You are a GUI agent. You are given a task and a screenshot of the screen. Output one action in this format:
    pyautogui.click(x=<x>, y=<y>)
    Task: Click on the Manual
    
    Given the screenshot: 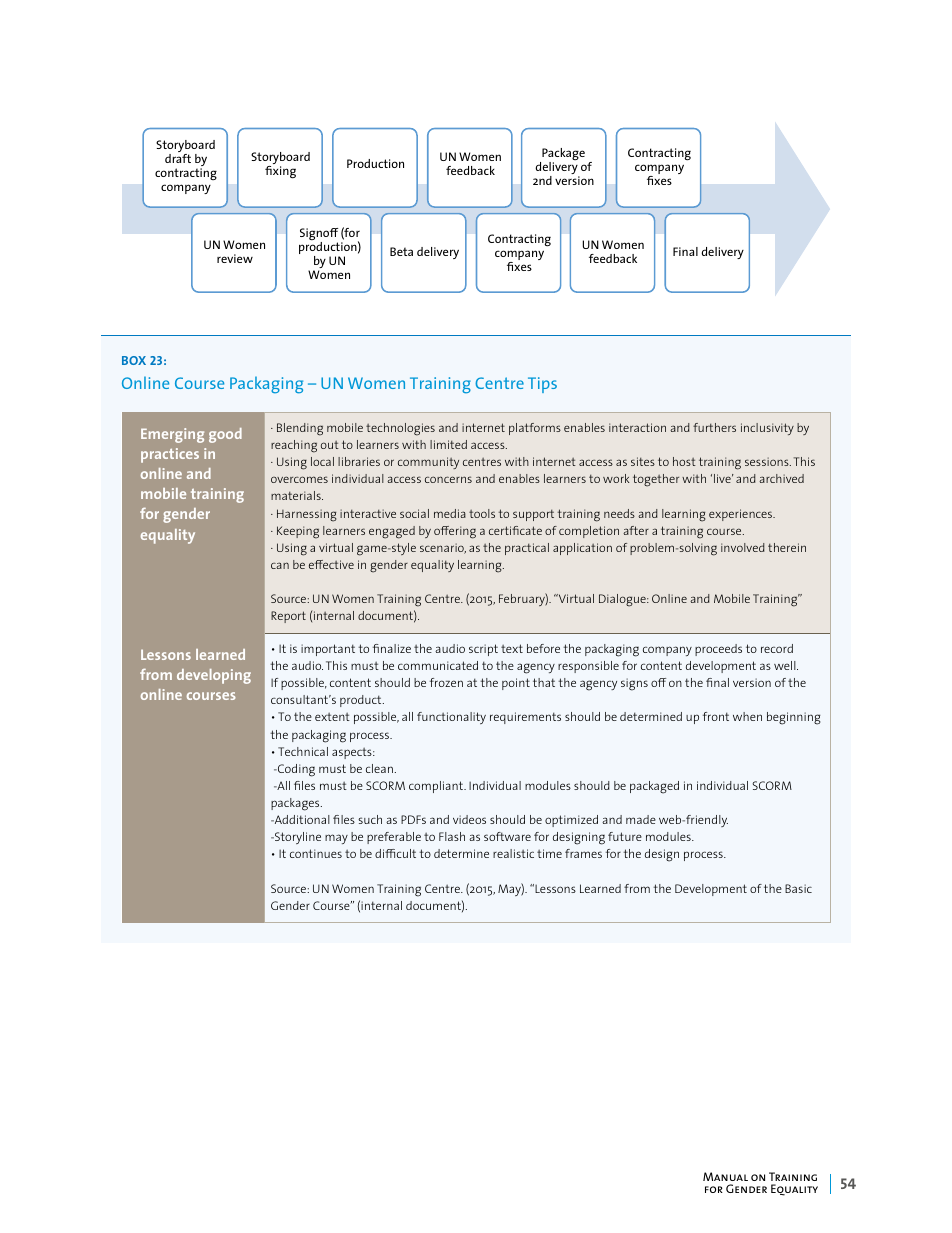 What is the action you would take?
    pyautogui.click(x=725, y=1176)
